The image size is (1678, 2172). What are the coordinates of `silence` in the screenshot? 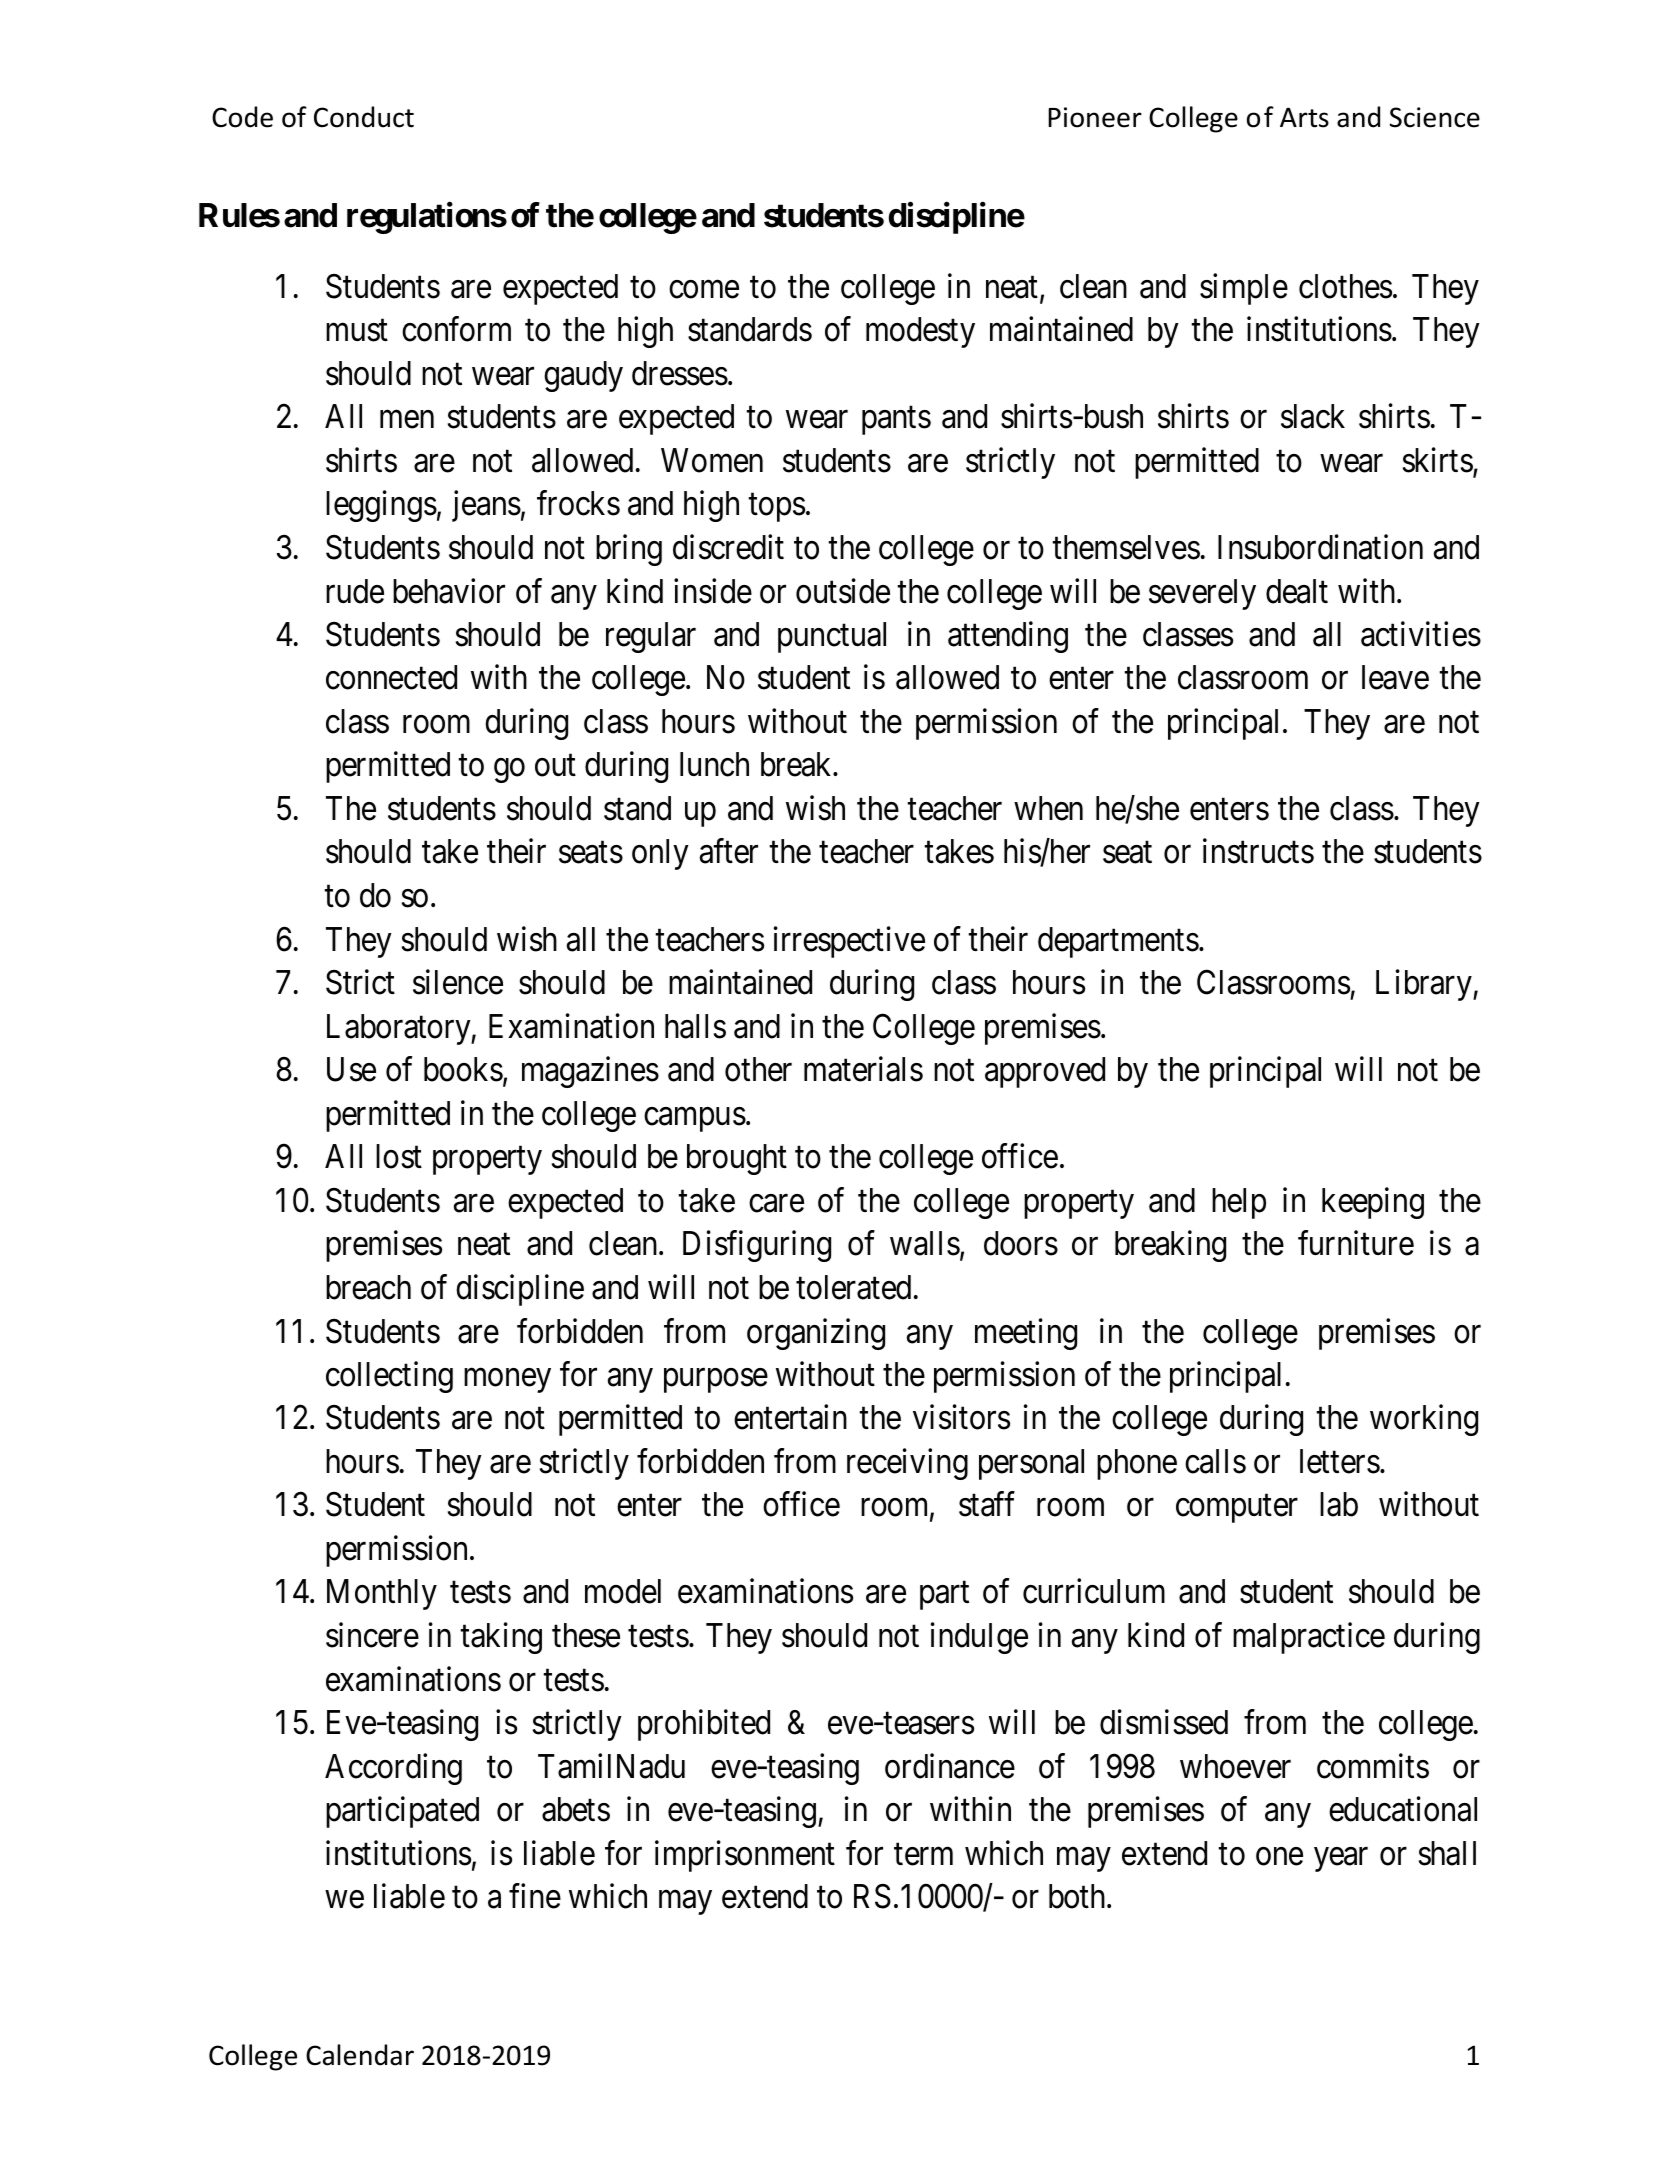 It's located at (458, 982).
